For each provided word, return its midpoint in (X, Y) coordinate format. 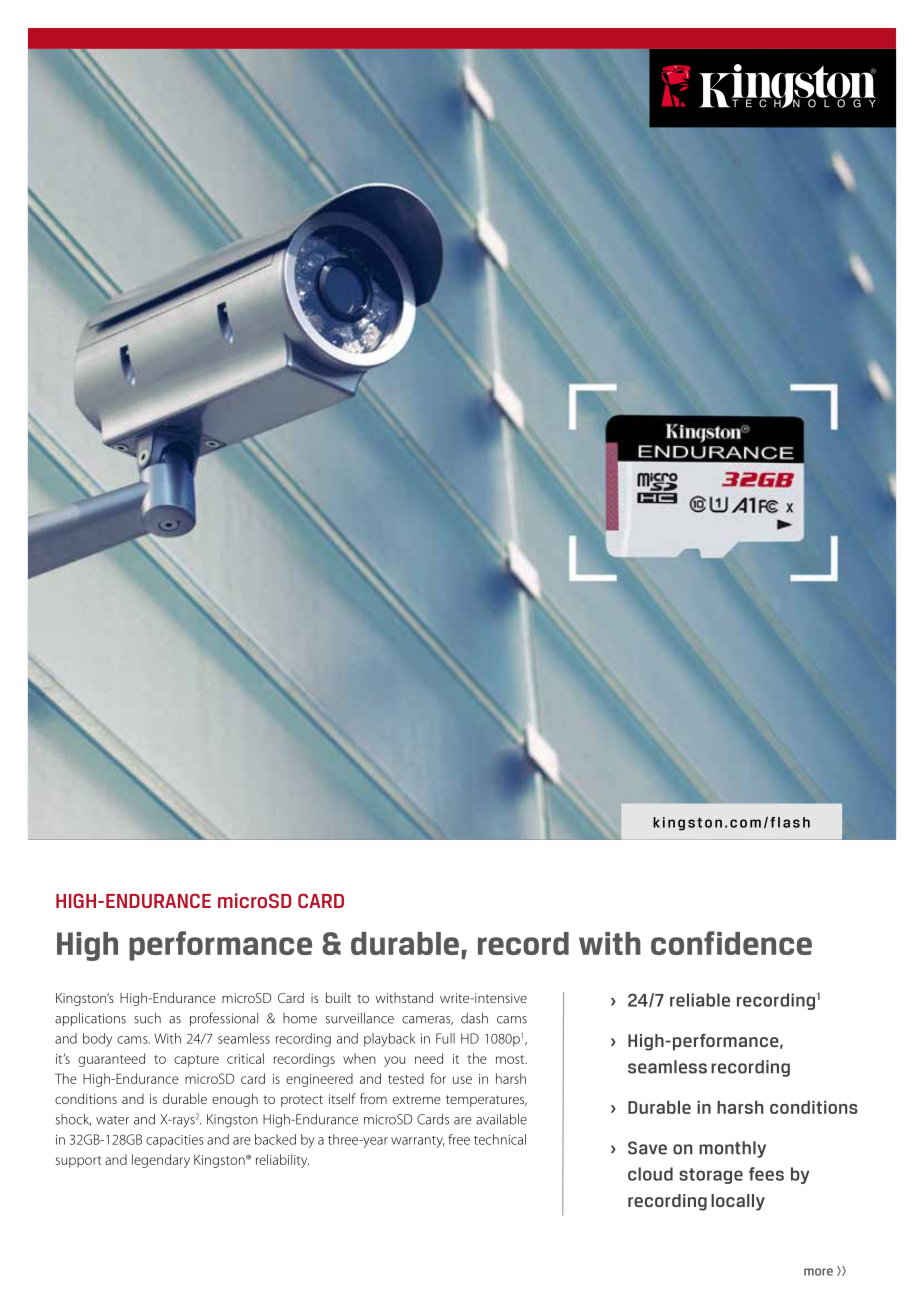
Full (445, 1038)
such (147, 1018)
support (78, 1162)
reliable (700, 1000)
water (112, 1120)
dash (474, 1018)
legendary (161, 1161)
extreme (417, 1099)
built (338, 997)
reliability (282, 1161)
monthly (732, 1149)
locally (738, 1202)
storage (711, 1176)
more (818, 1272)
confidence (731, 943)
